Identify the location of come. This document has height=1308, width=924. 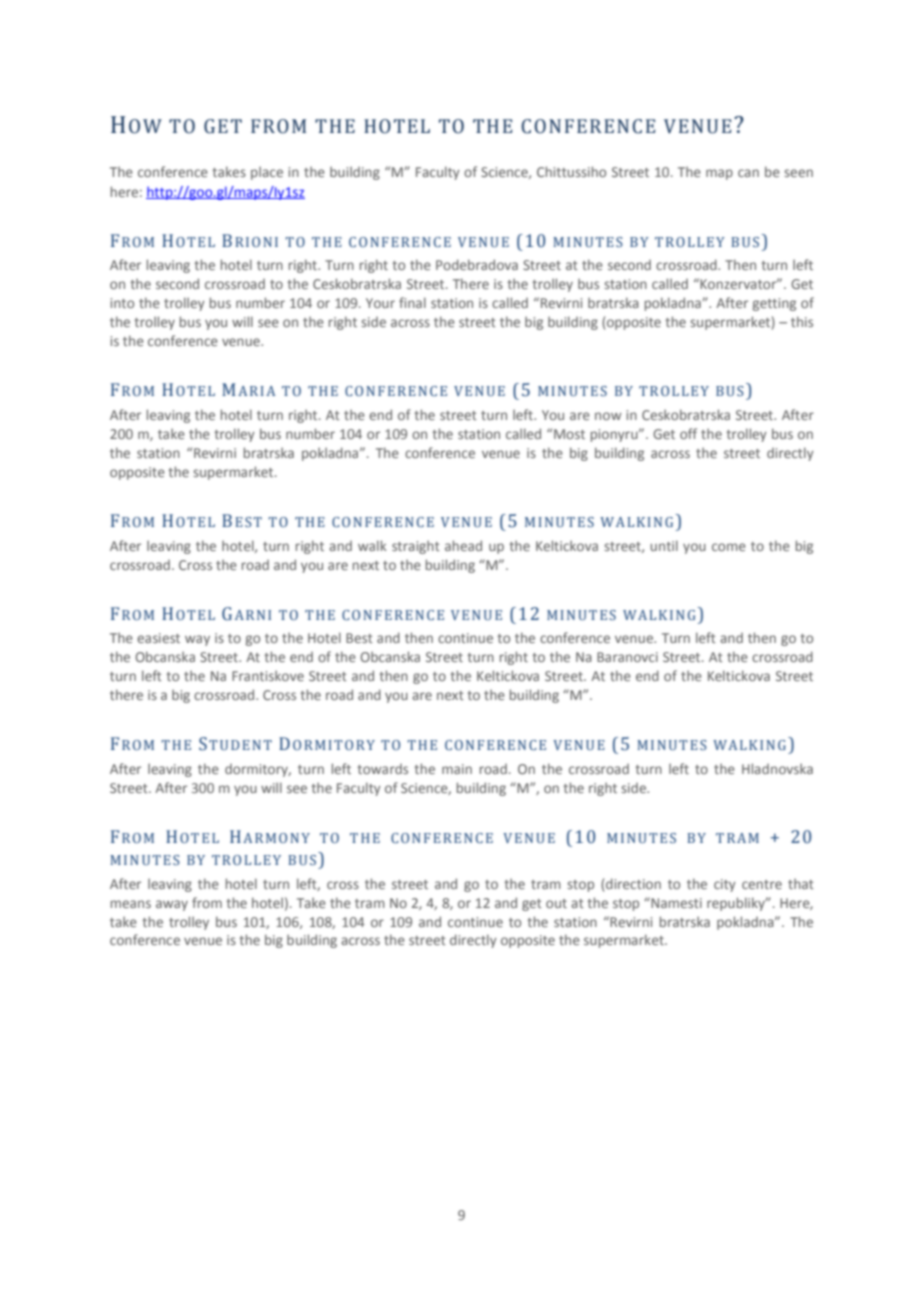
(729, 547).
